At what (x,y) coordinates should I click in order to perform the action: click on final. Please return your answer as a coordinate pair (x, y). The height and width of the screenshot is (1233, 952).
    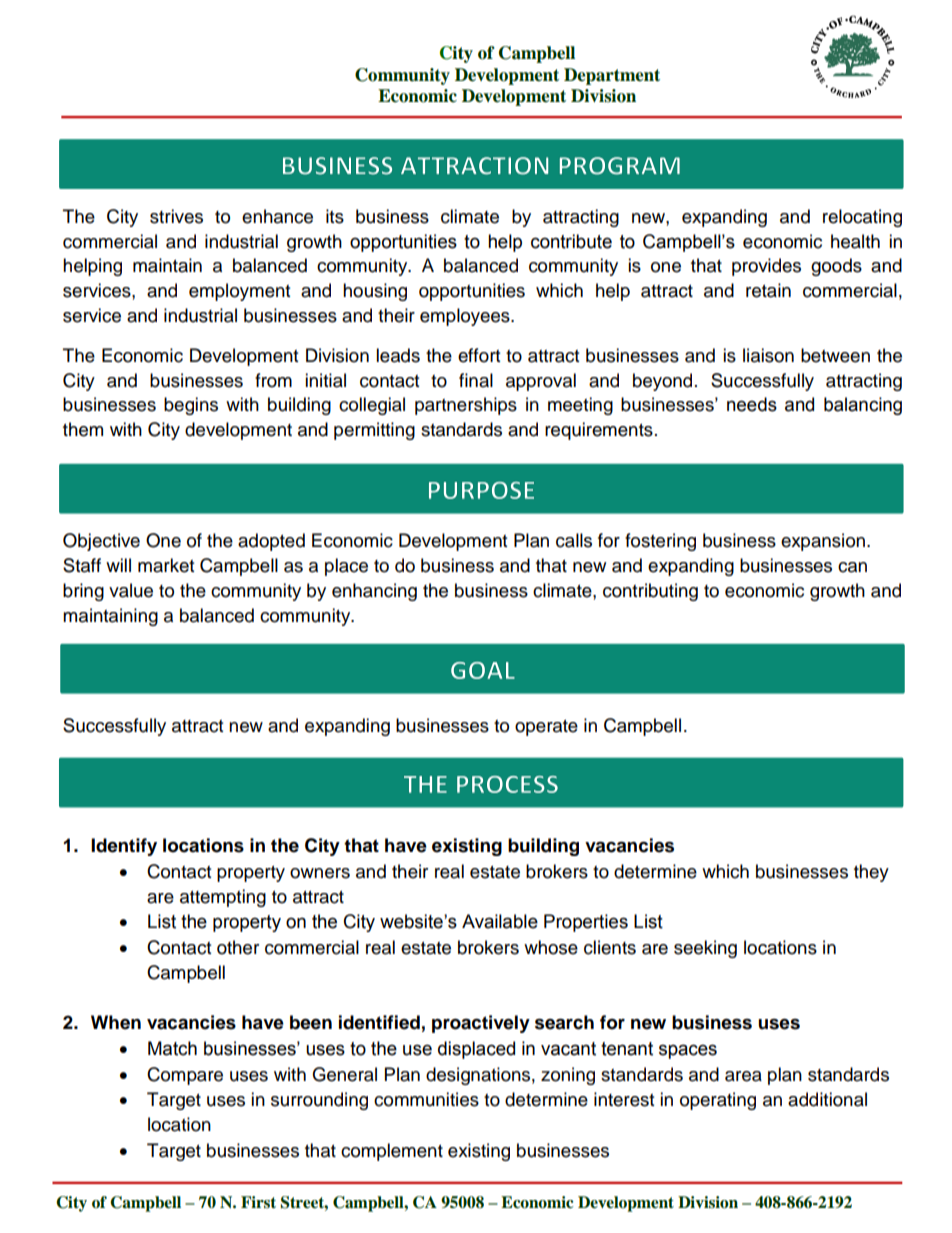
    Looking at the image, I should click on (476, 380).
